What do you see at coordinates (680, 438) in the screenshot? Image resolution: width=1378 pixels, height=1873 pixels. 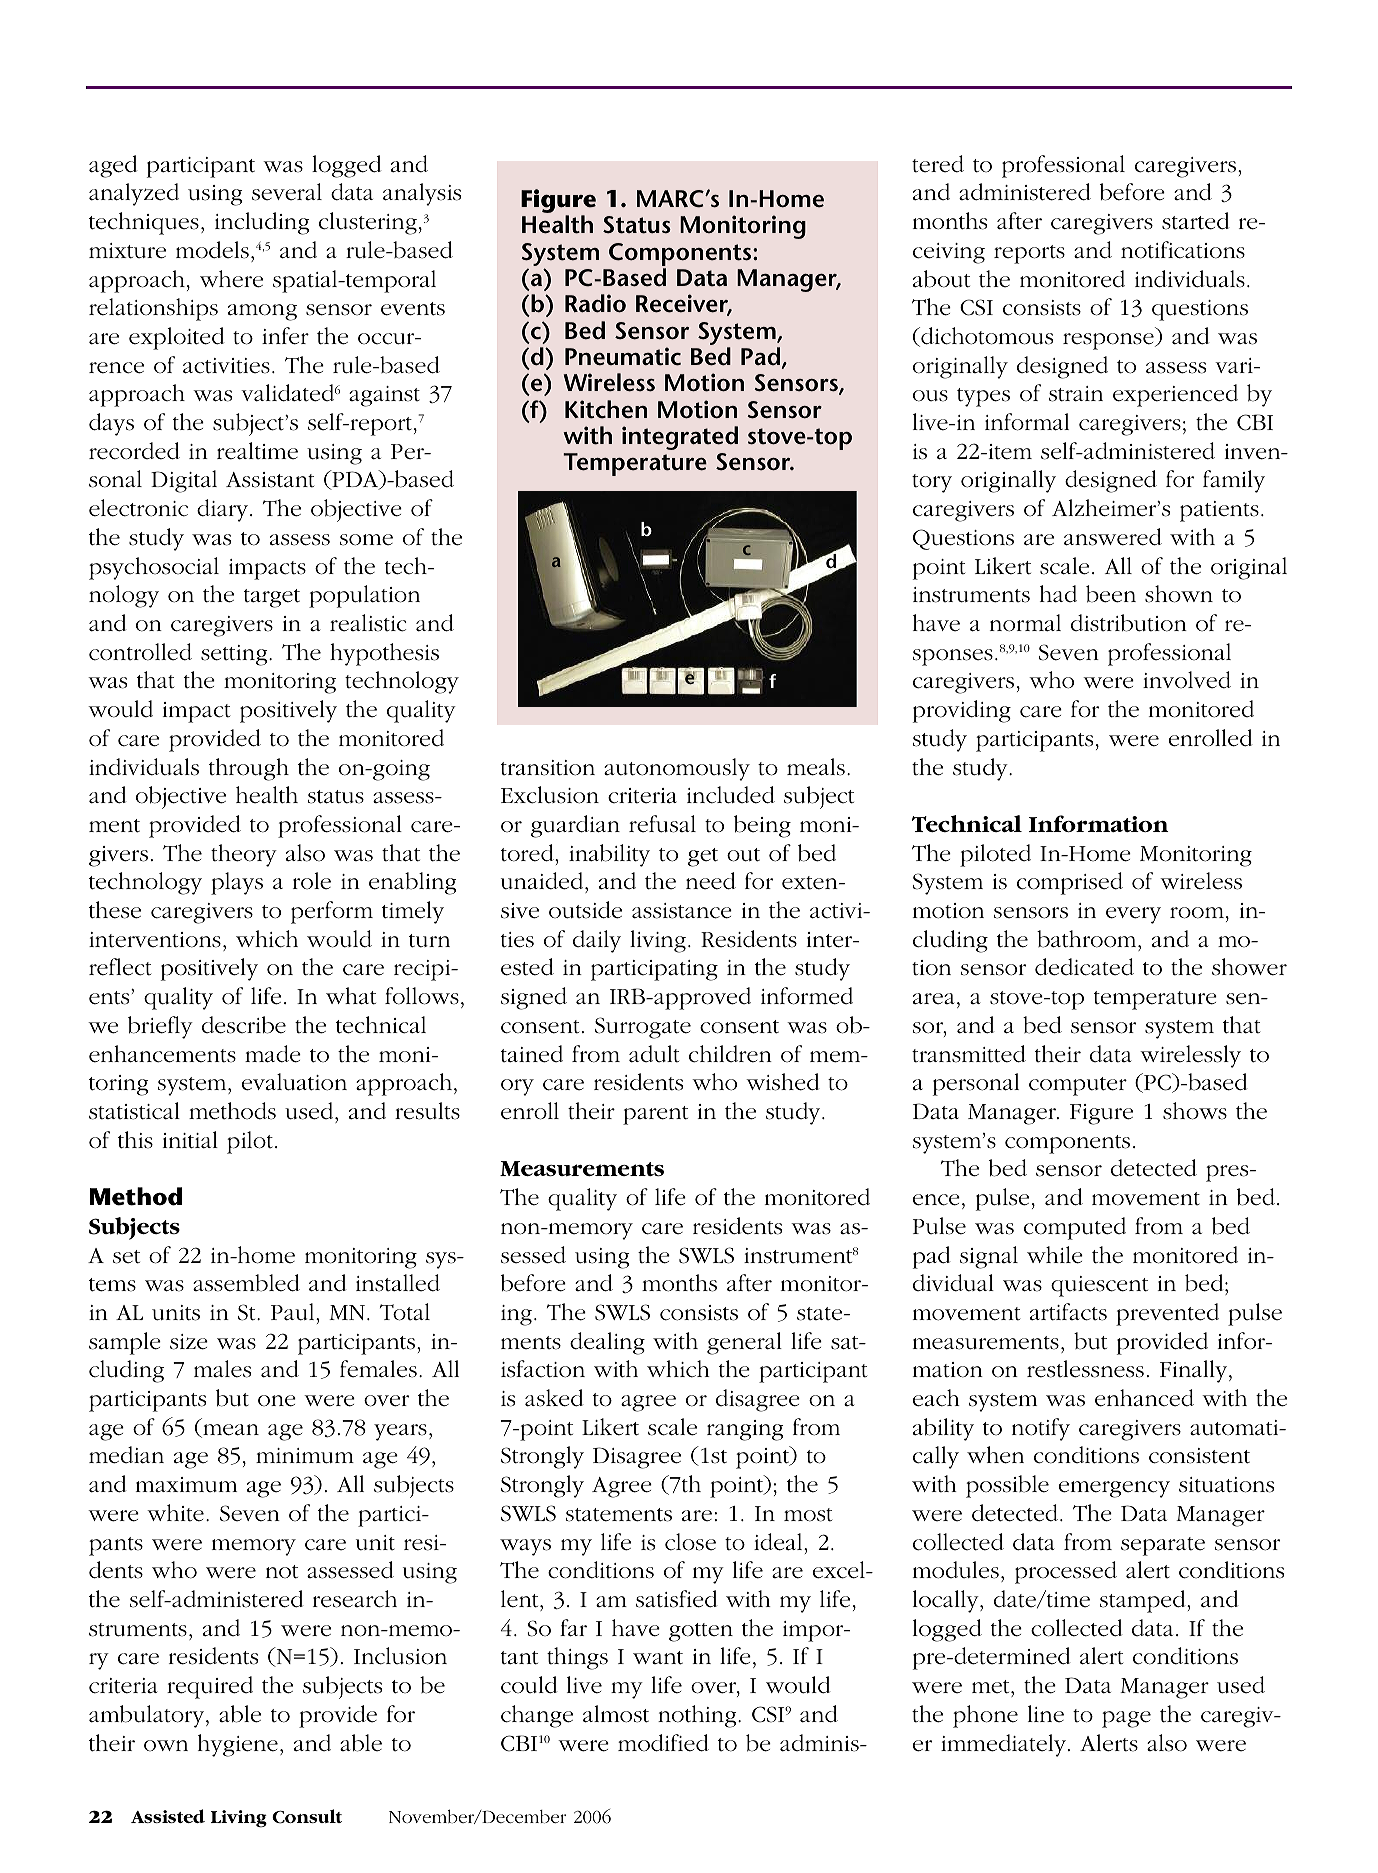 I see `integrated` at bounding box center [680, 438].
